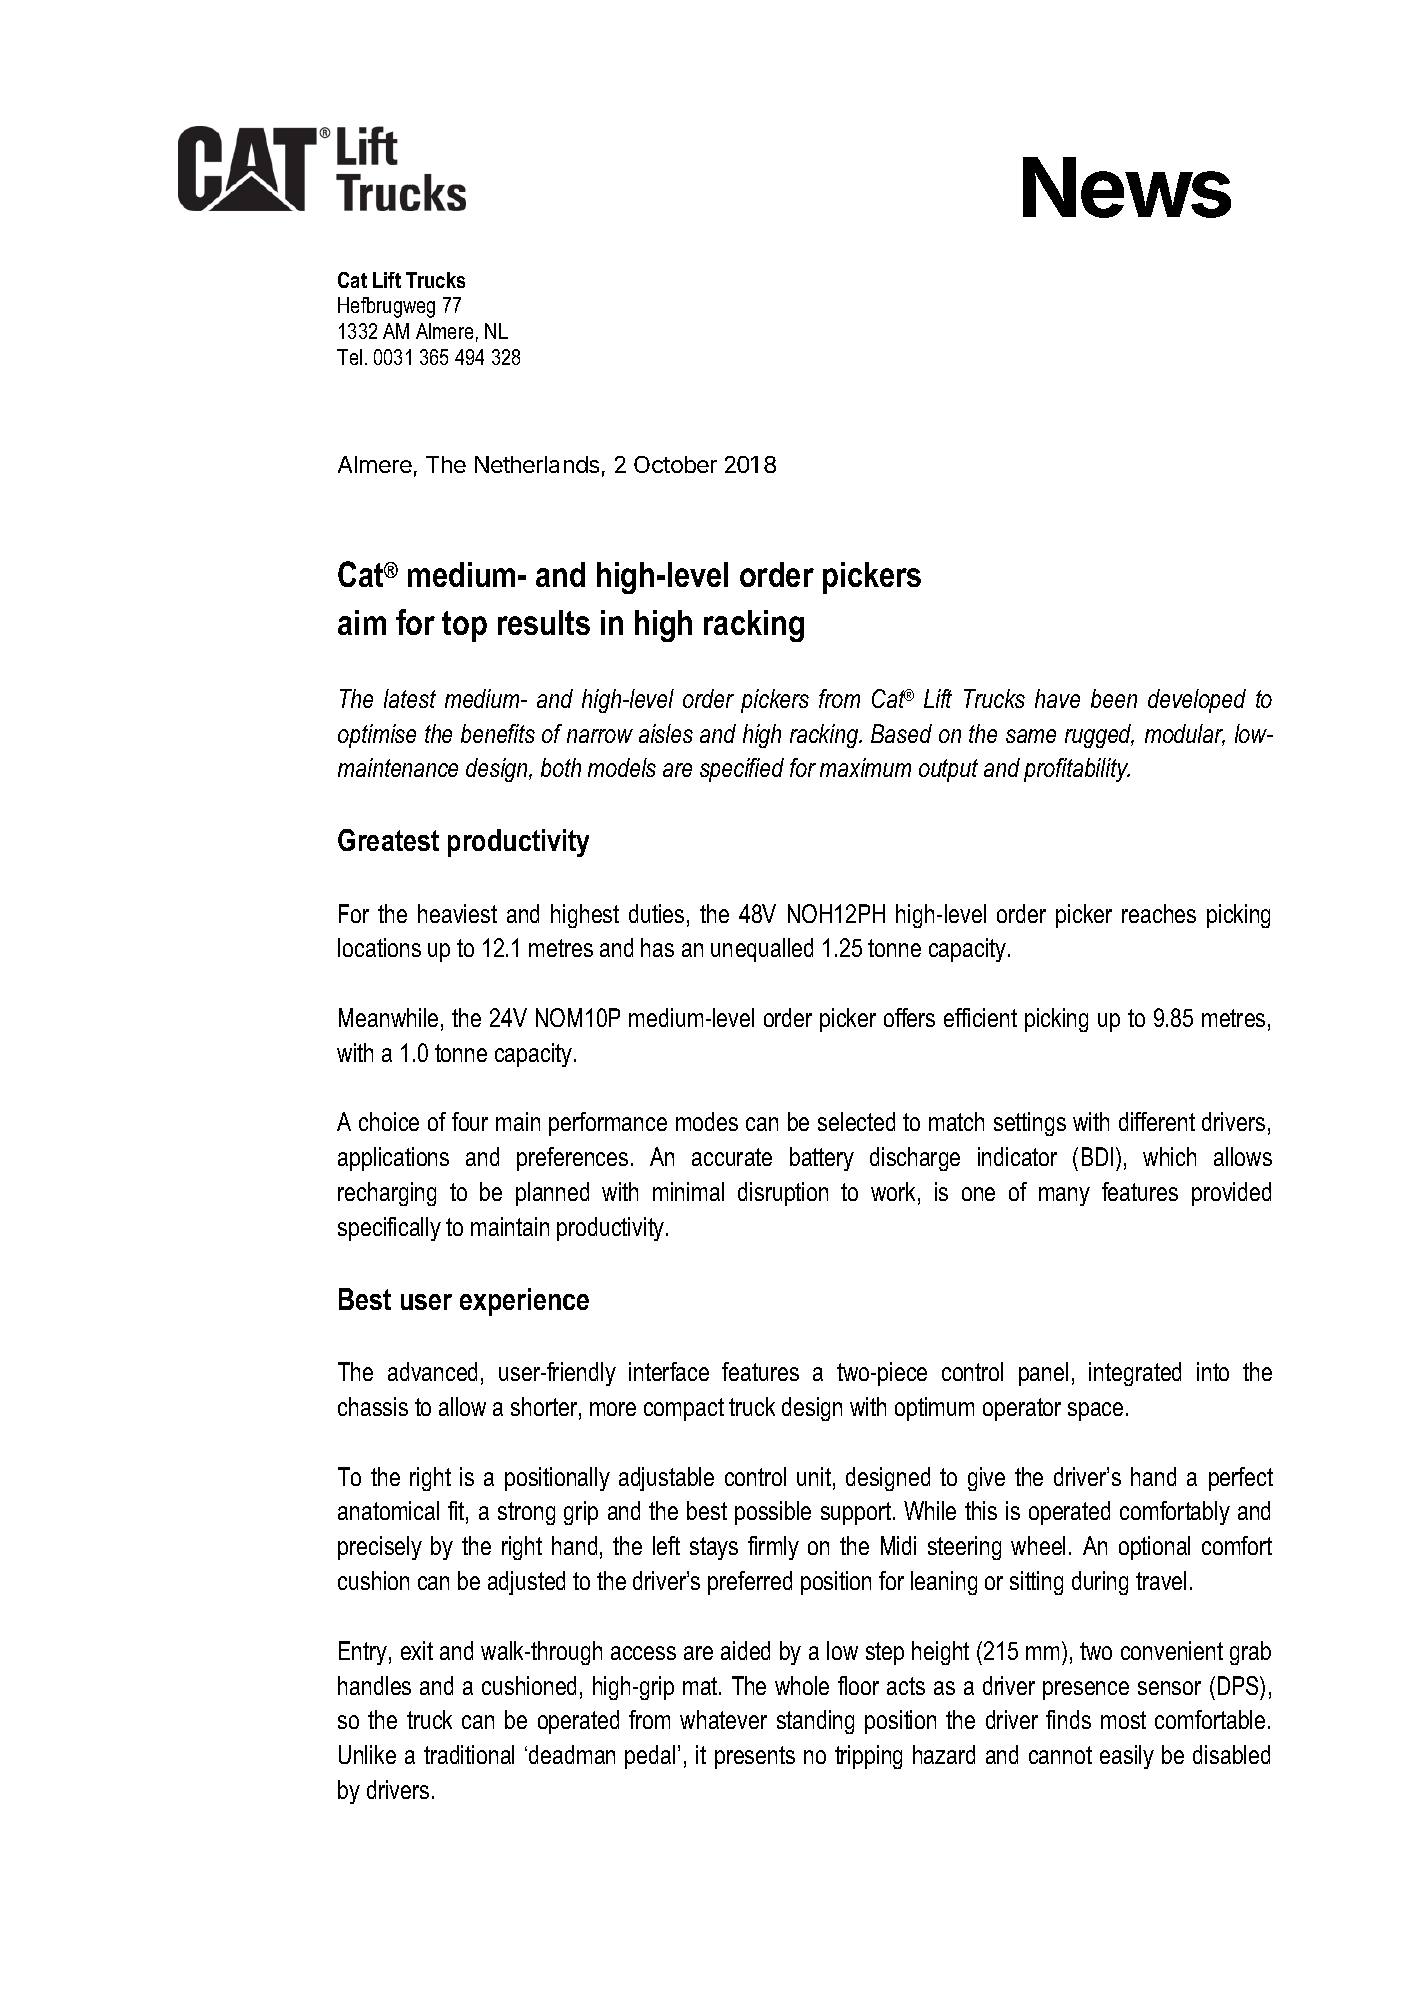 The image size is (1406, 1989). What do you see at coordinates (1114, 698) in the image?
I see `been` at bounding box center [1114, 698].
